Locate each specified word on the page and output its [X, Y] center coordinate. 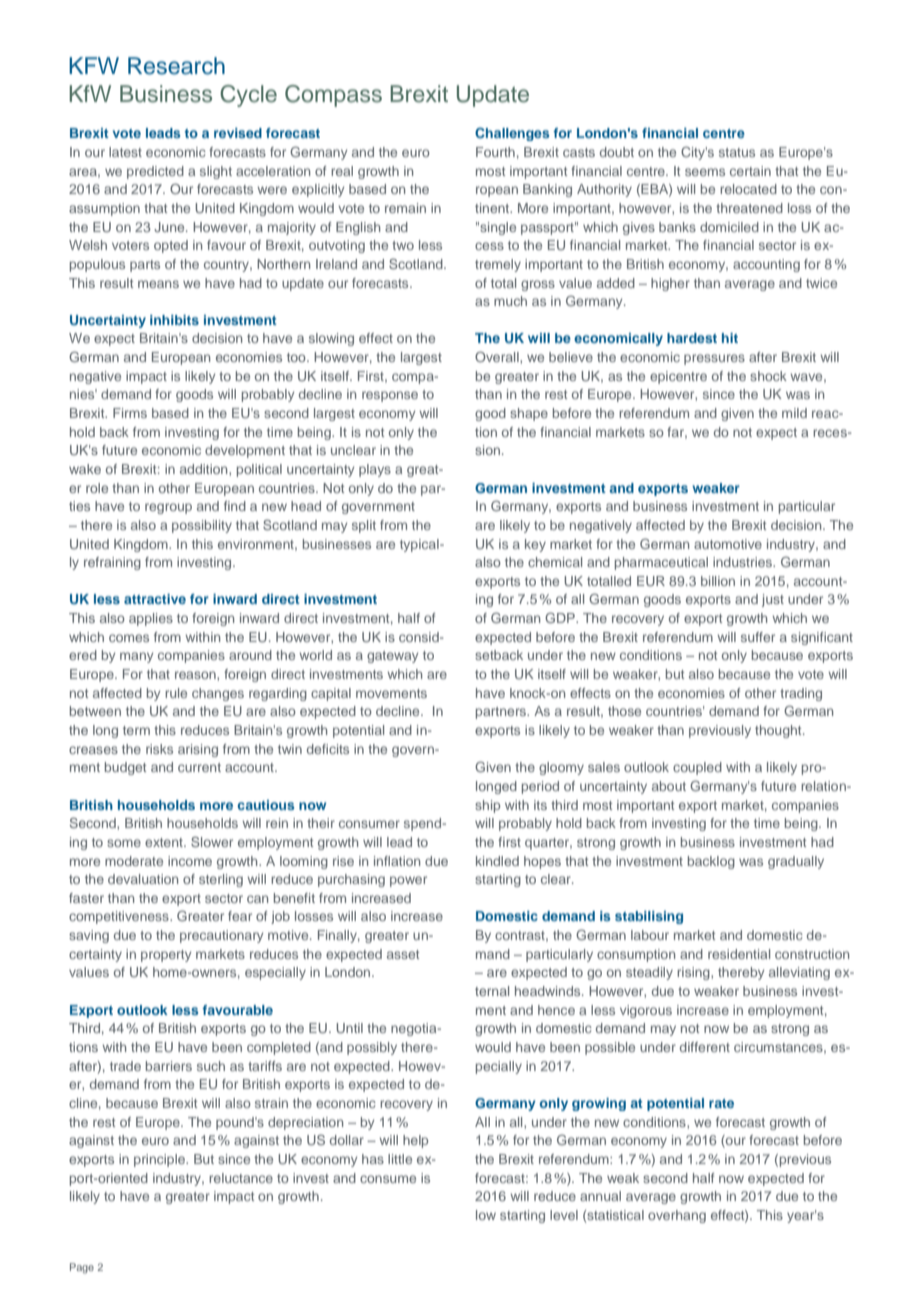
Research [176, 66]
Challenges [512, 134]
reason [196, 675]
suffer [758, 637]
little [400, 1159]
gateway [392, 657]
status [737, 152]
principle [160, 1160]
